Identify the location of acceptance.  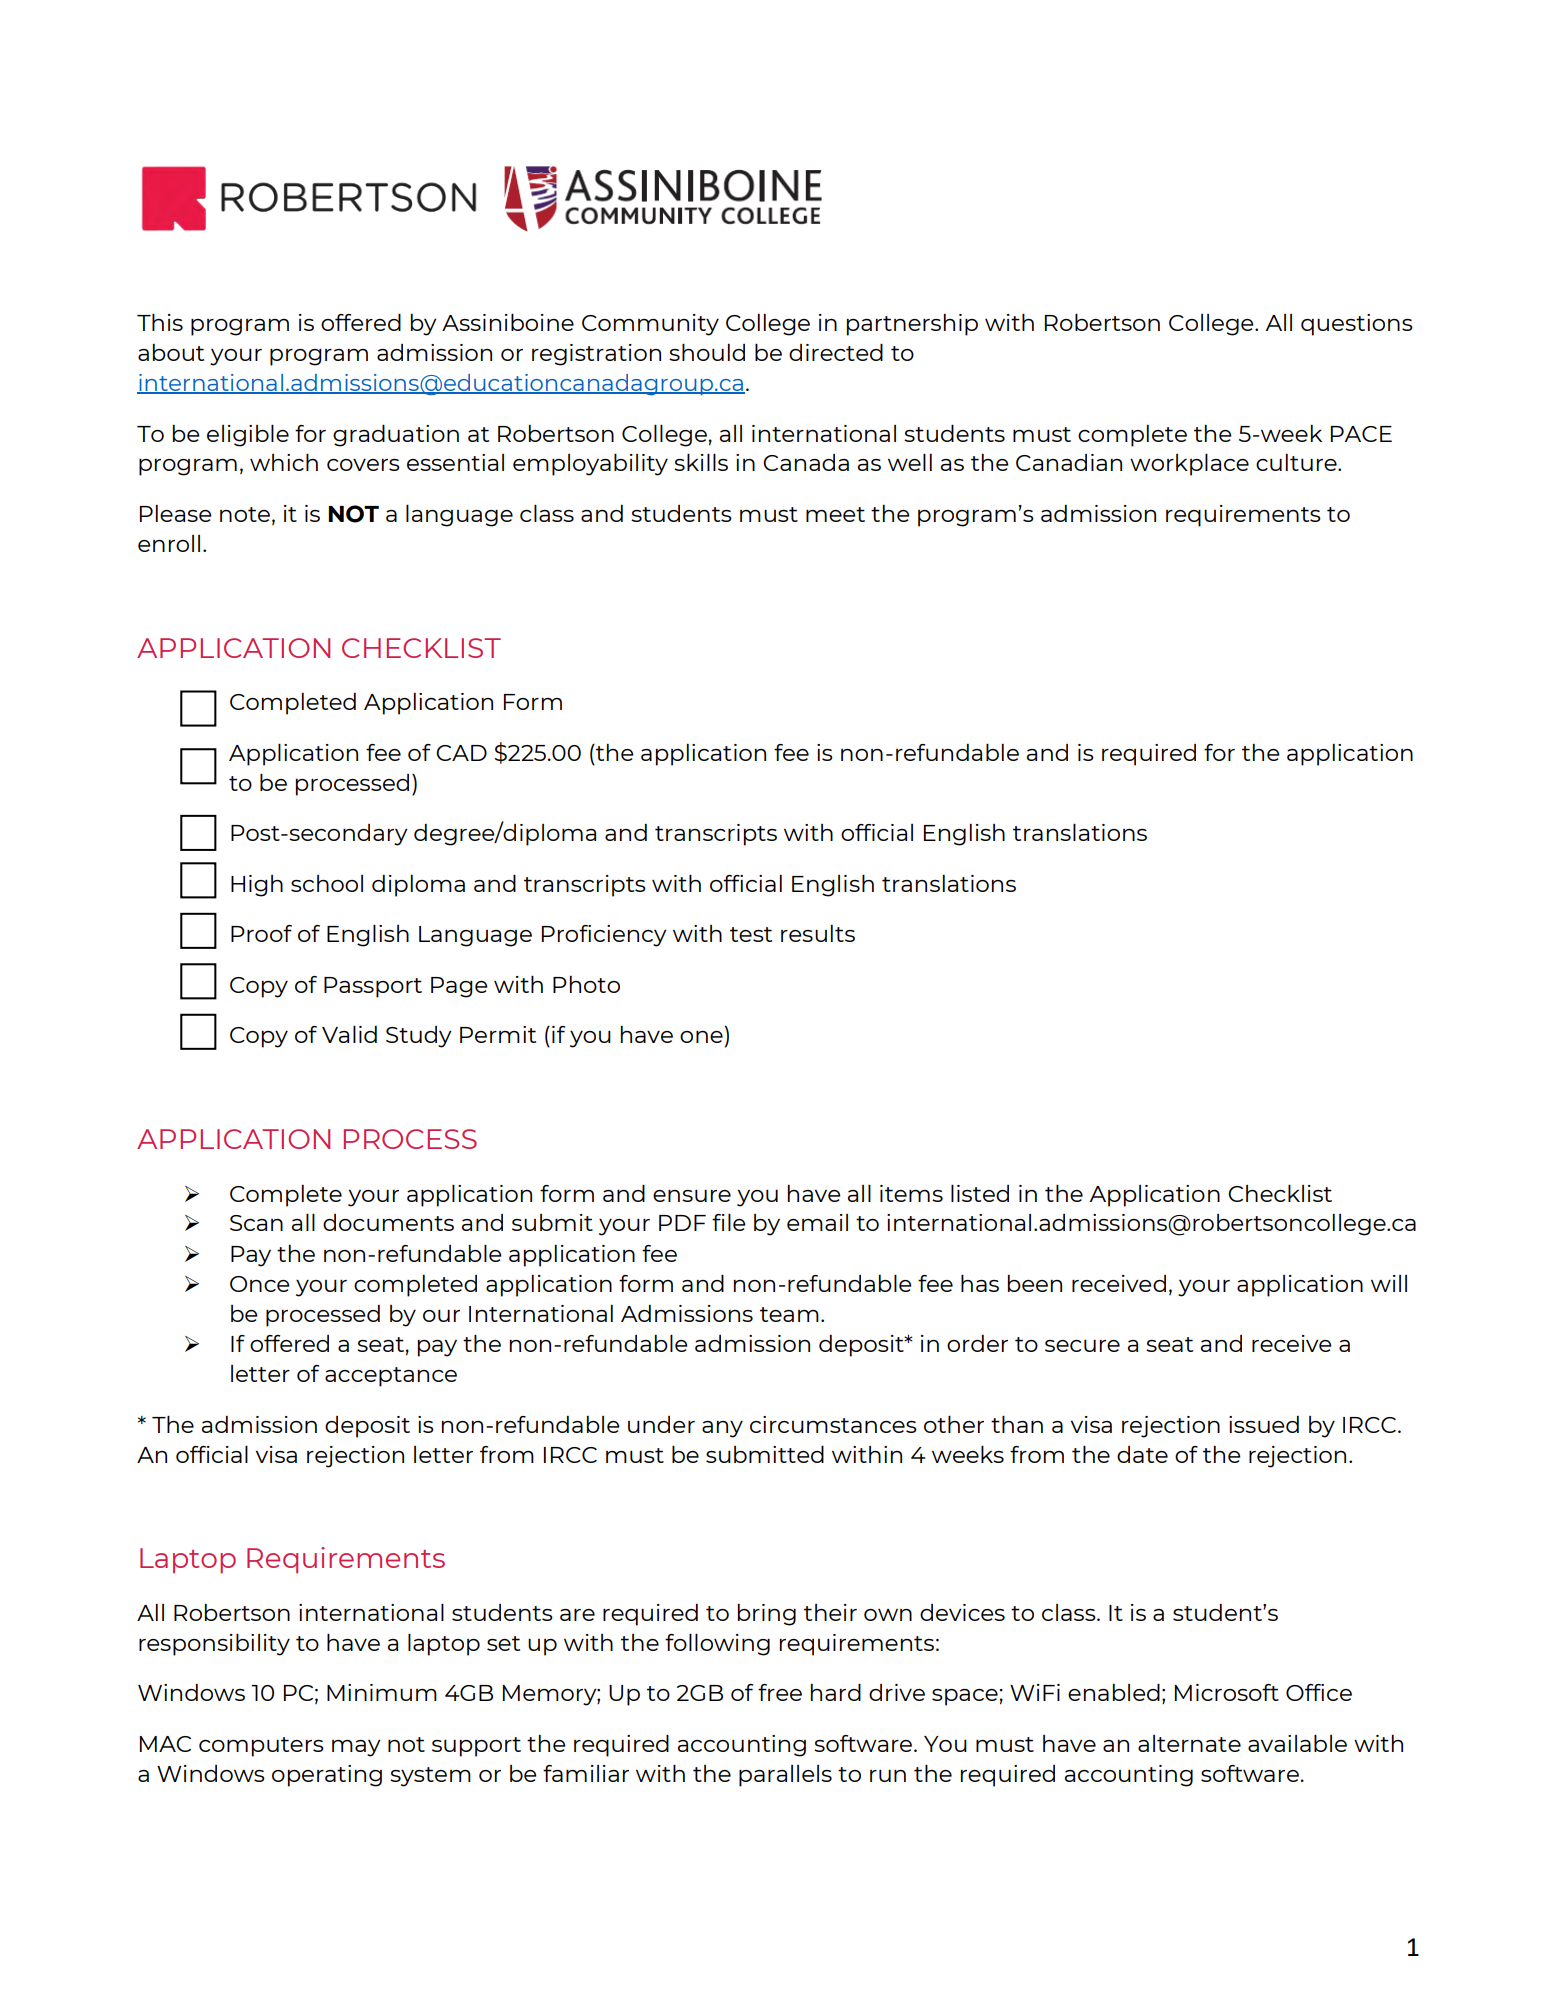
(391, 1377).
